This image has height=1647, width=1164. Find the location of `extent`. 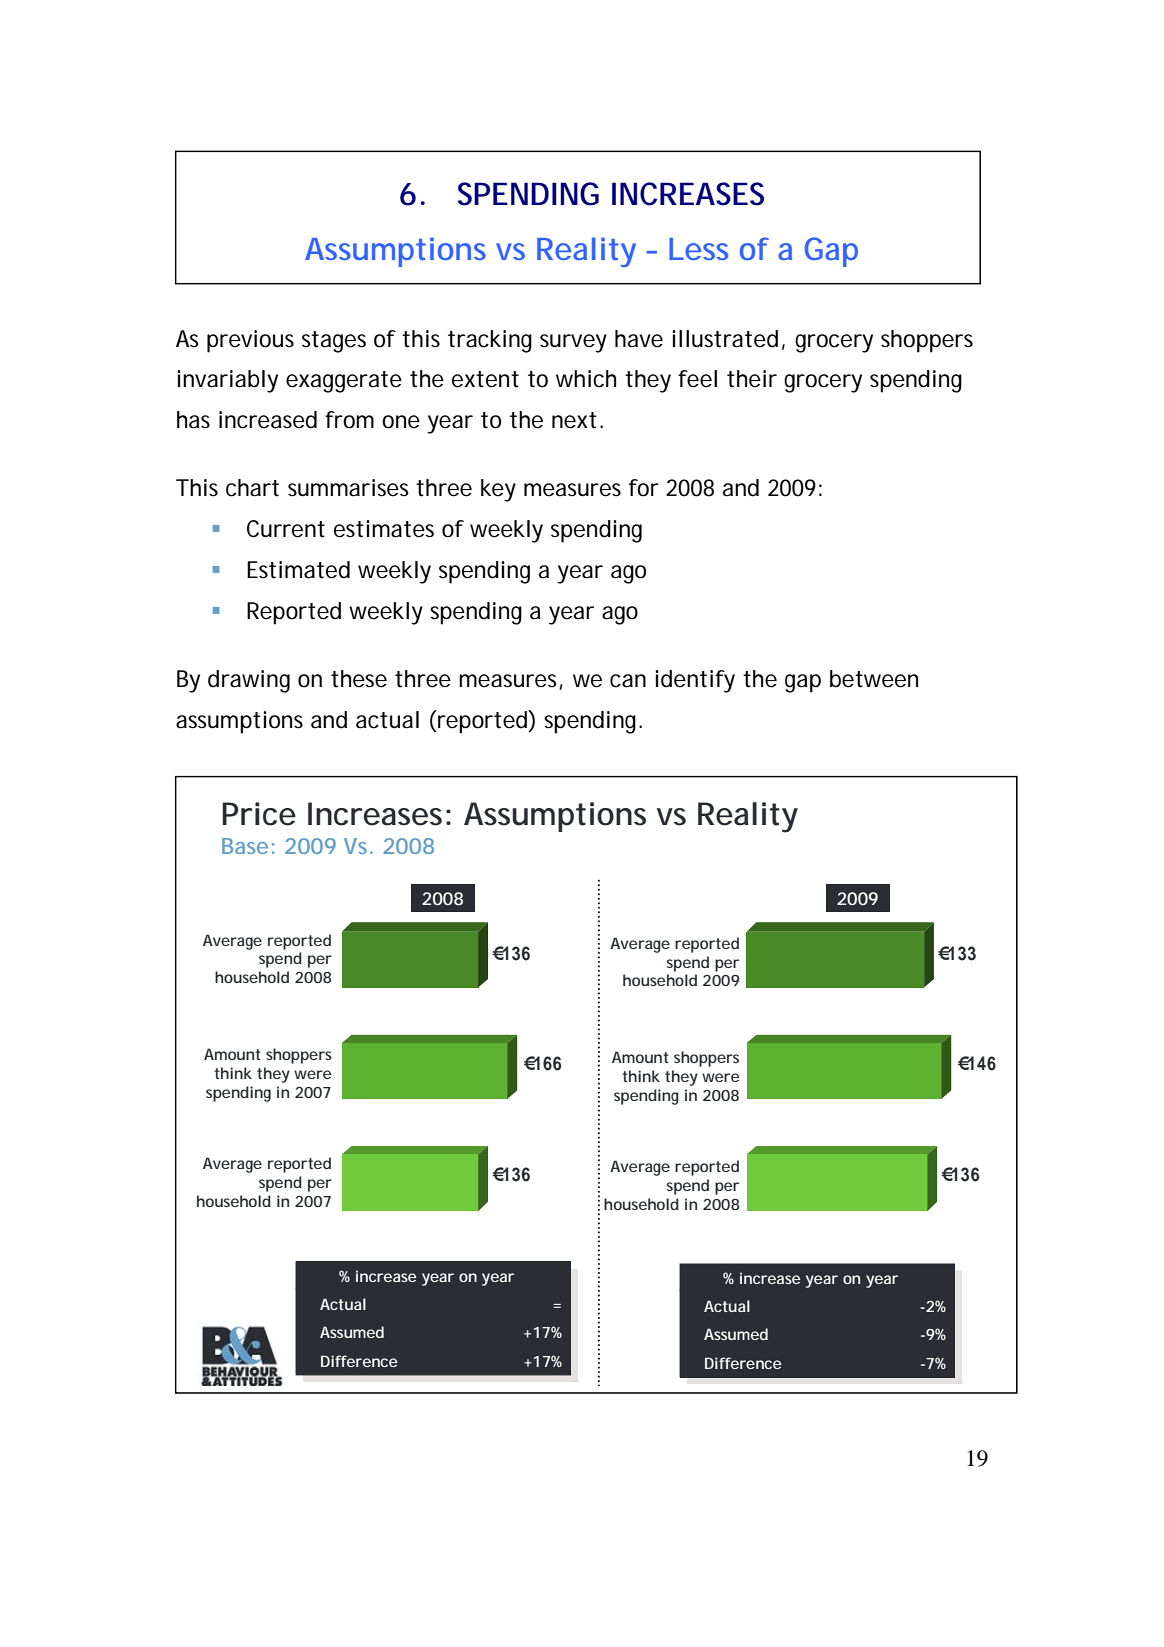

extent is located at coordinates (485, 379).
